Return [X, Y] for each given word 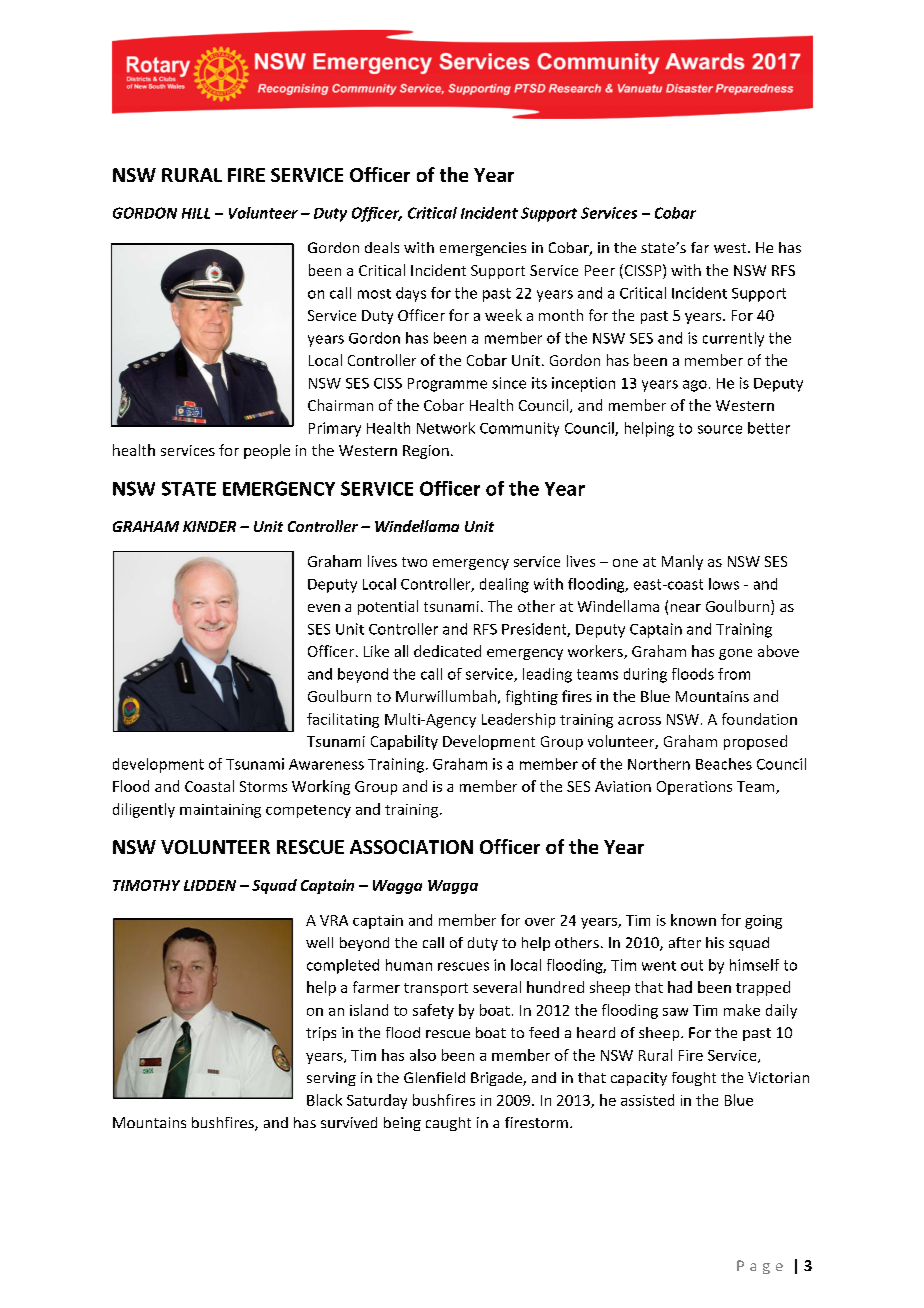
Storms [263, 786]
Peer [600, 270]
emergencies [483, 249]
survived [349, 1122]
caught [448, 1124]
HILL [196, 213]
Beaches [724, 764]
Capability [404, 742]
